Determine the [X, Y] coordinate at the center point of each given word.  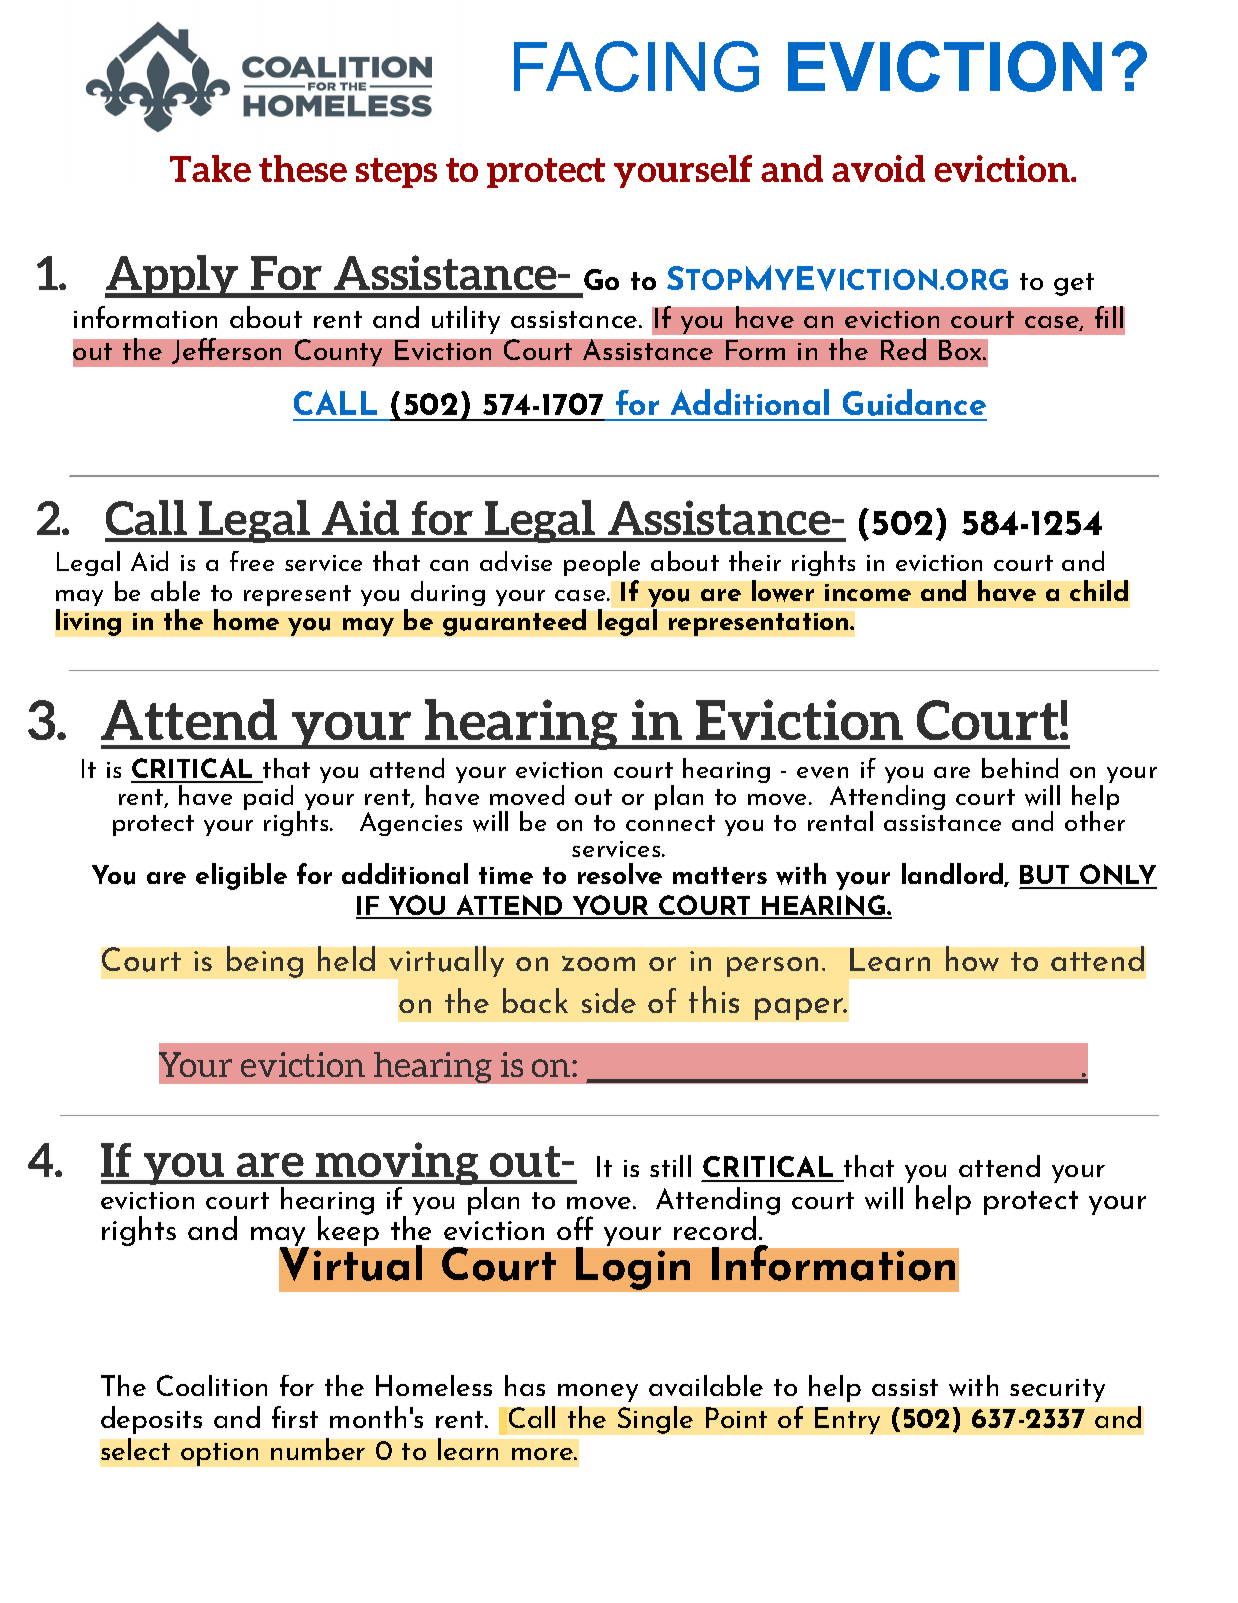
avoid [878, 168]
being [265, 962]
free [252, 561]
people [602, 563]
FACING [636, 66]
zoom [598, 963]
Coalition [212, 1385]
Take [210, 168]
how [972, 958]
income [868, 592]
